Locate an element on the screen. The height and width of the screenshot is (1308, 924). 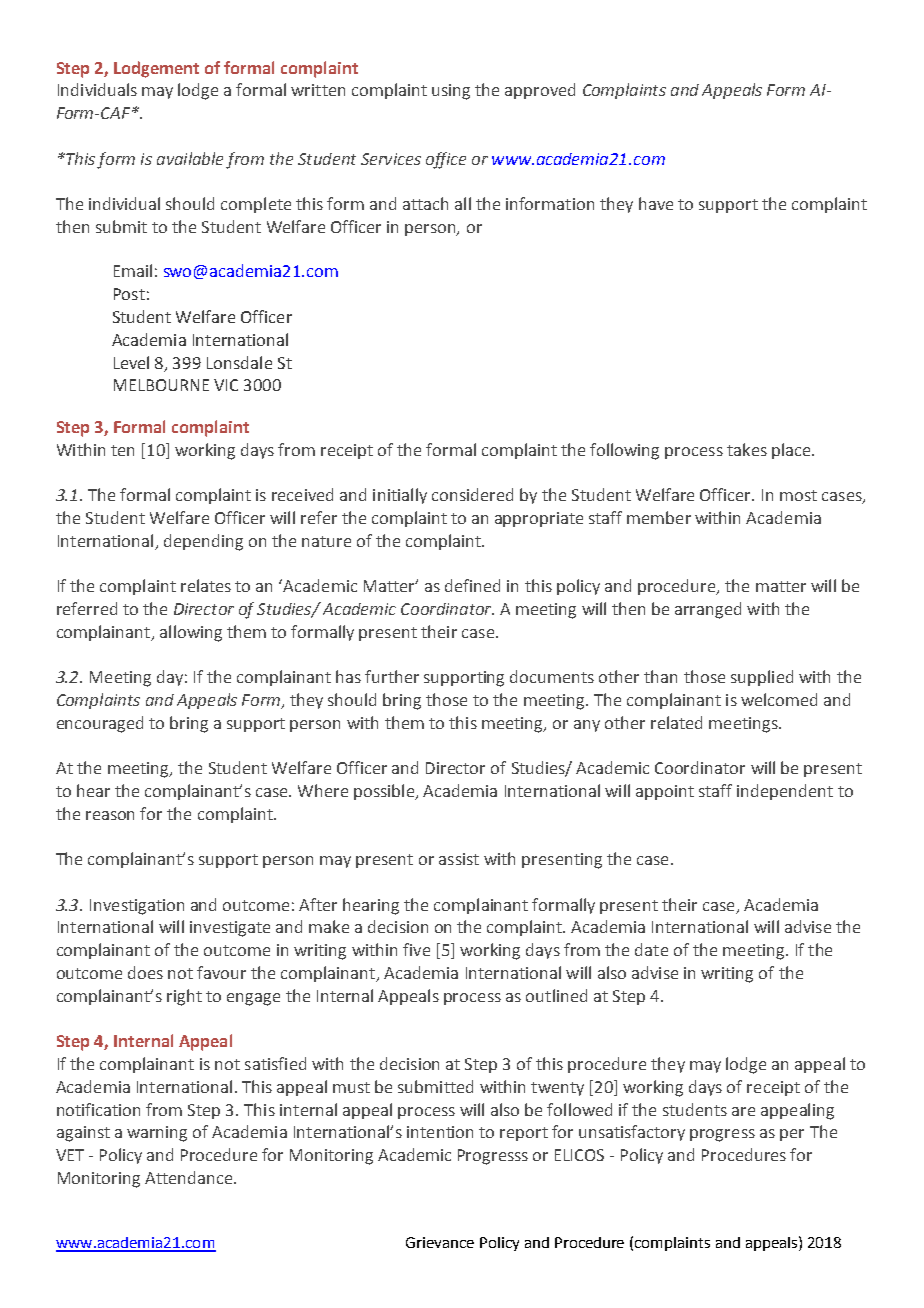
MELBOURNE is located at coordinates (161, 385).
